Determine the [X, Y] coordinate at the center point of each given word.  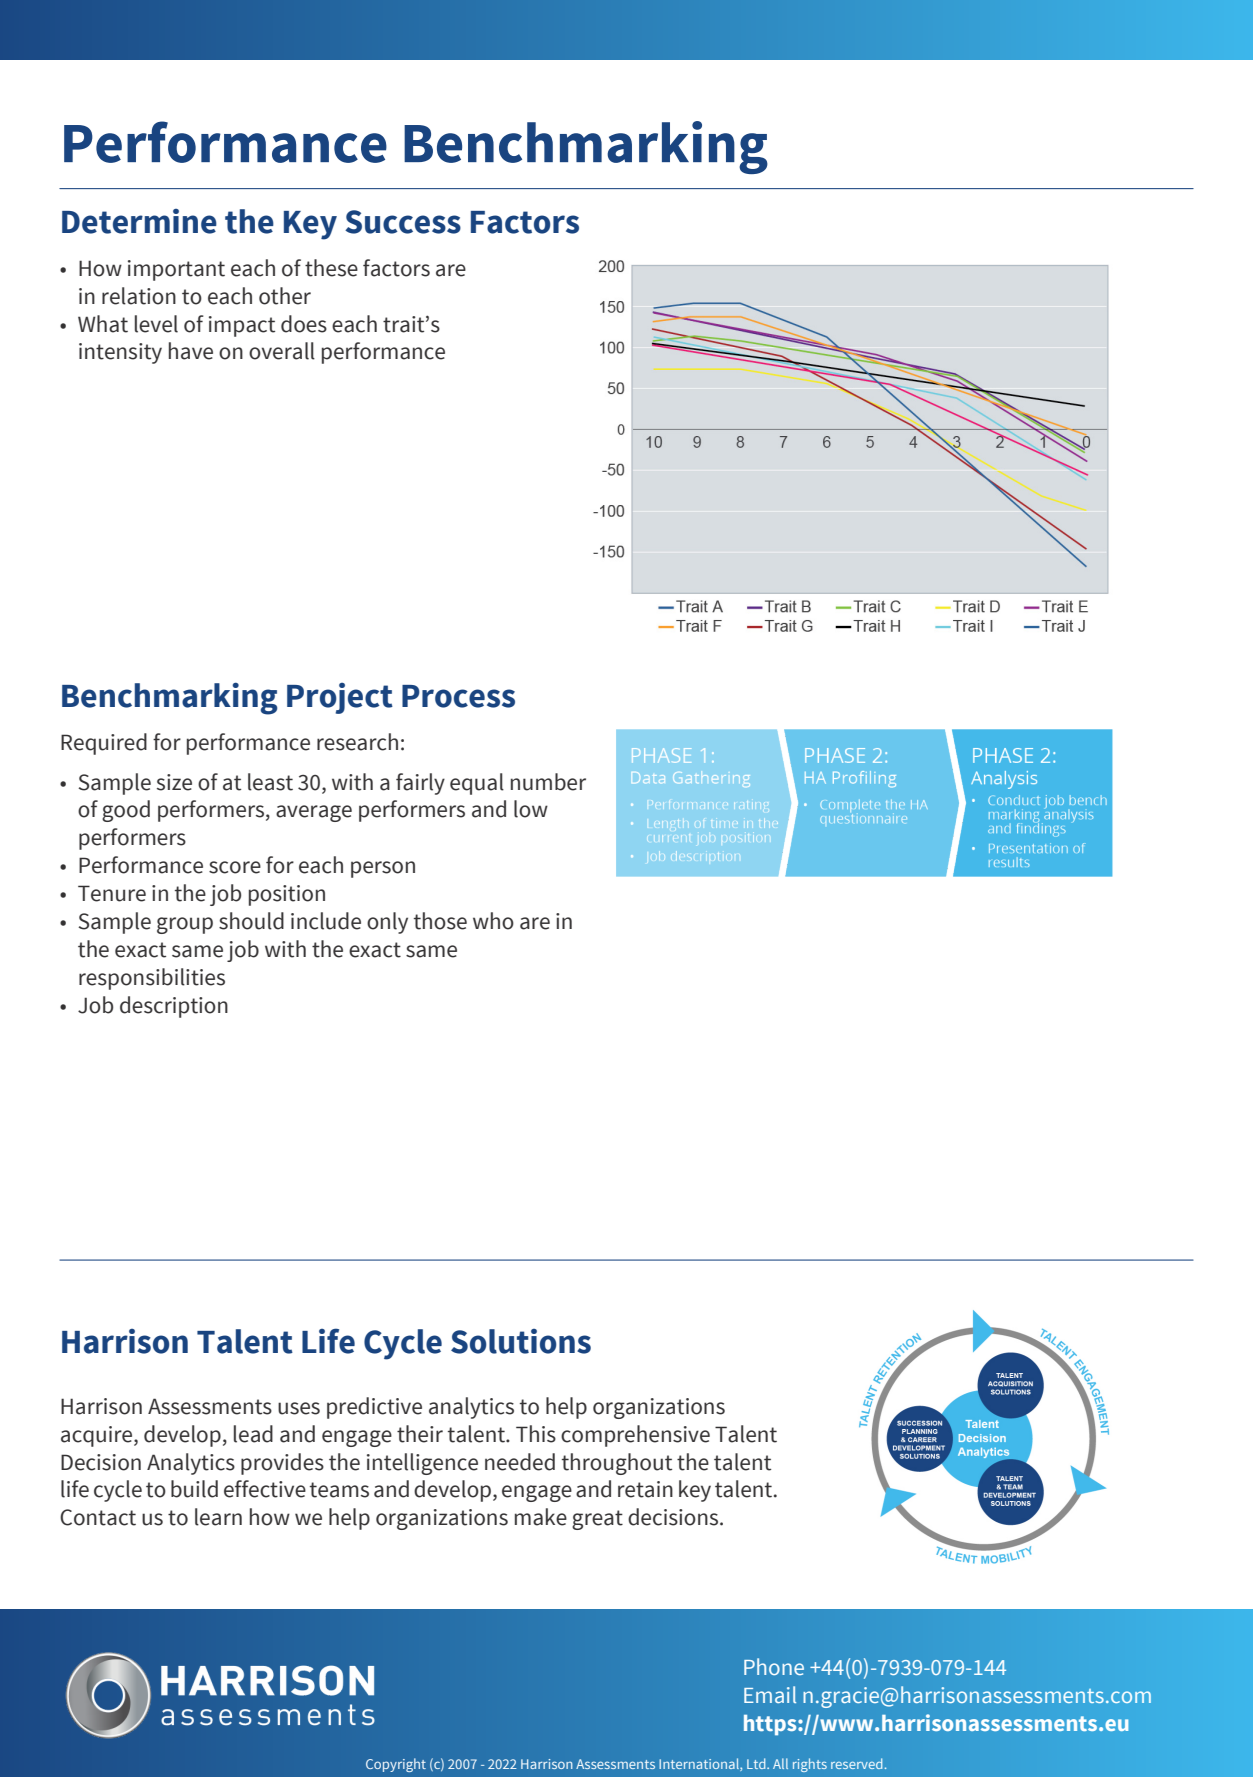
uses [299, 1408]
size [174, 782]
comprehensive [635, 1436]
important [176, 270]
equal [477, 784]
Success [403, 222]
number [548, 782]
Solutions [521, 1341]
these [331, 268]
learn [218, 1517]
